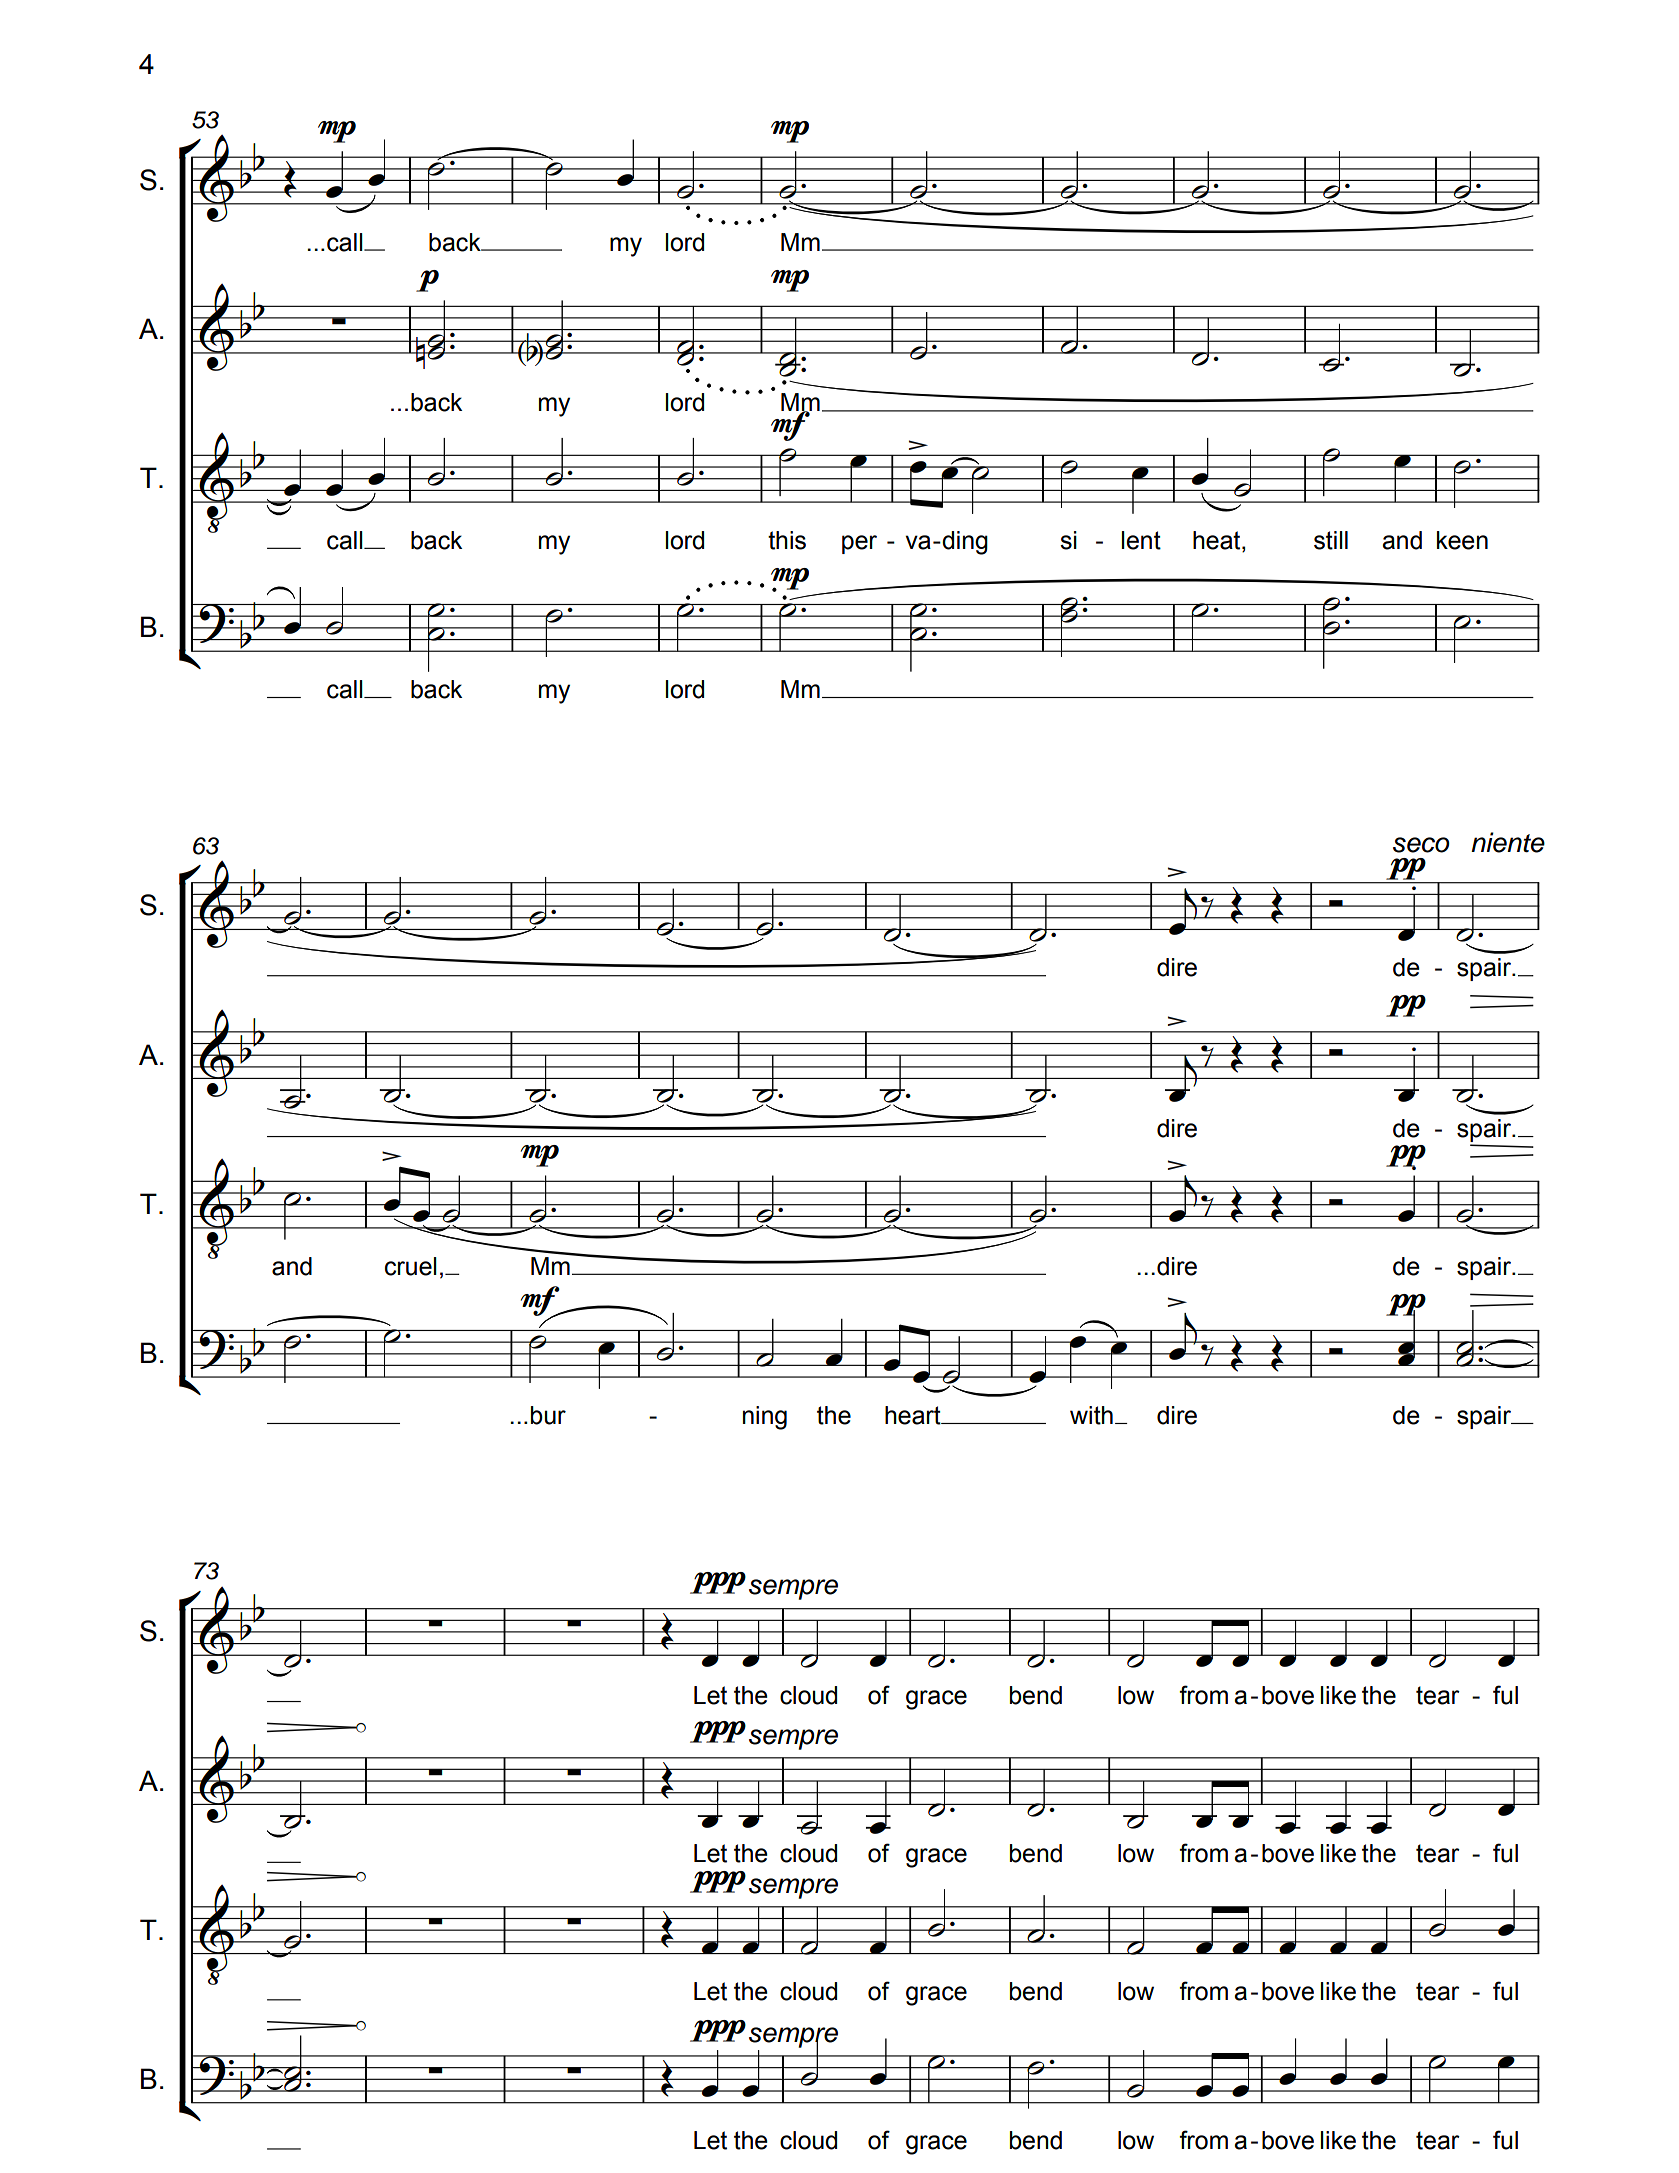  Describe the element at coordinates (1218, 540) in the screenshot. I see `heat` at that location.
